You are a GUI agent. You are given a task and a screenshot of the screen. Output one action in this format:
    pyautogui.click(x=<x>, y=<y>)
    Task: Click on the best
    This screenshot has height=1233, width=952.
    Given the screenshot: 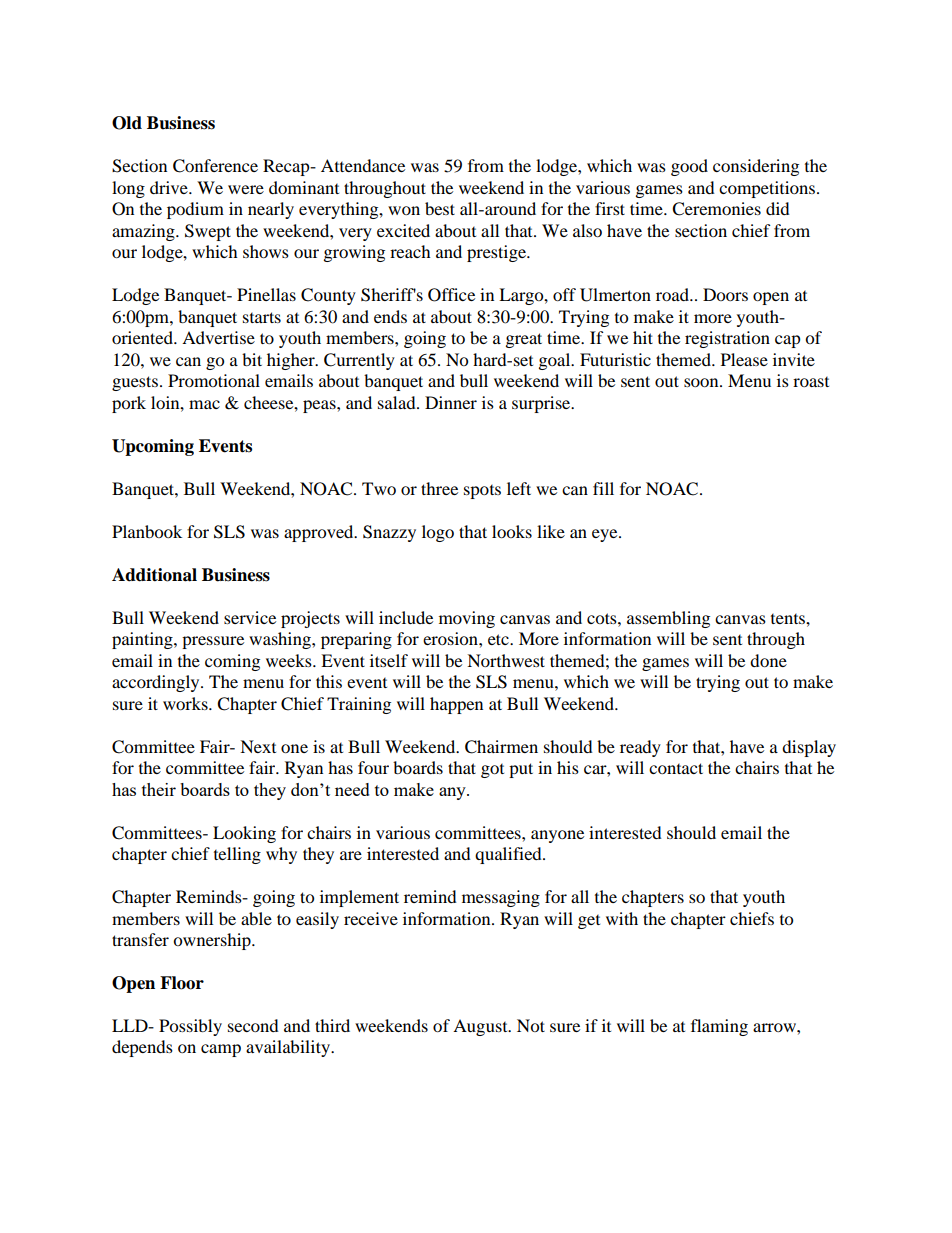 What is the action you would take?
    pyautogui.click(x=440, y=208)
